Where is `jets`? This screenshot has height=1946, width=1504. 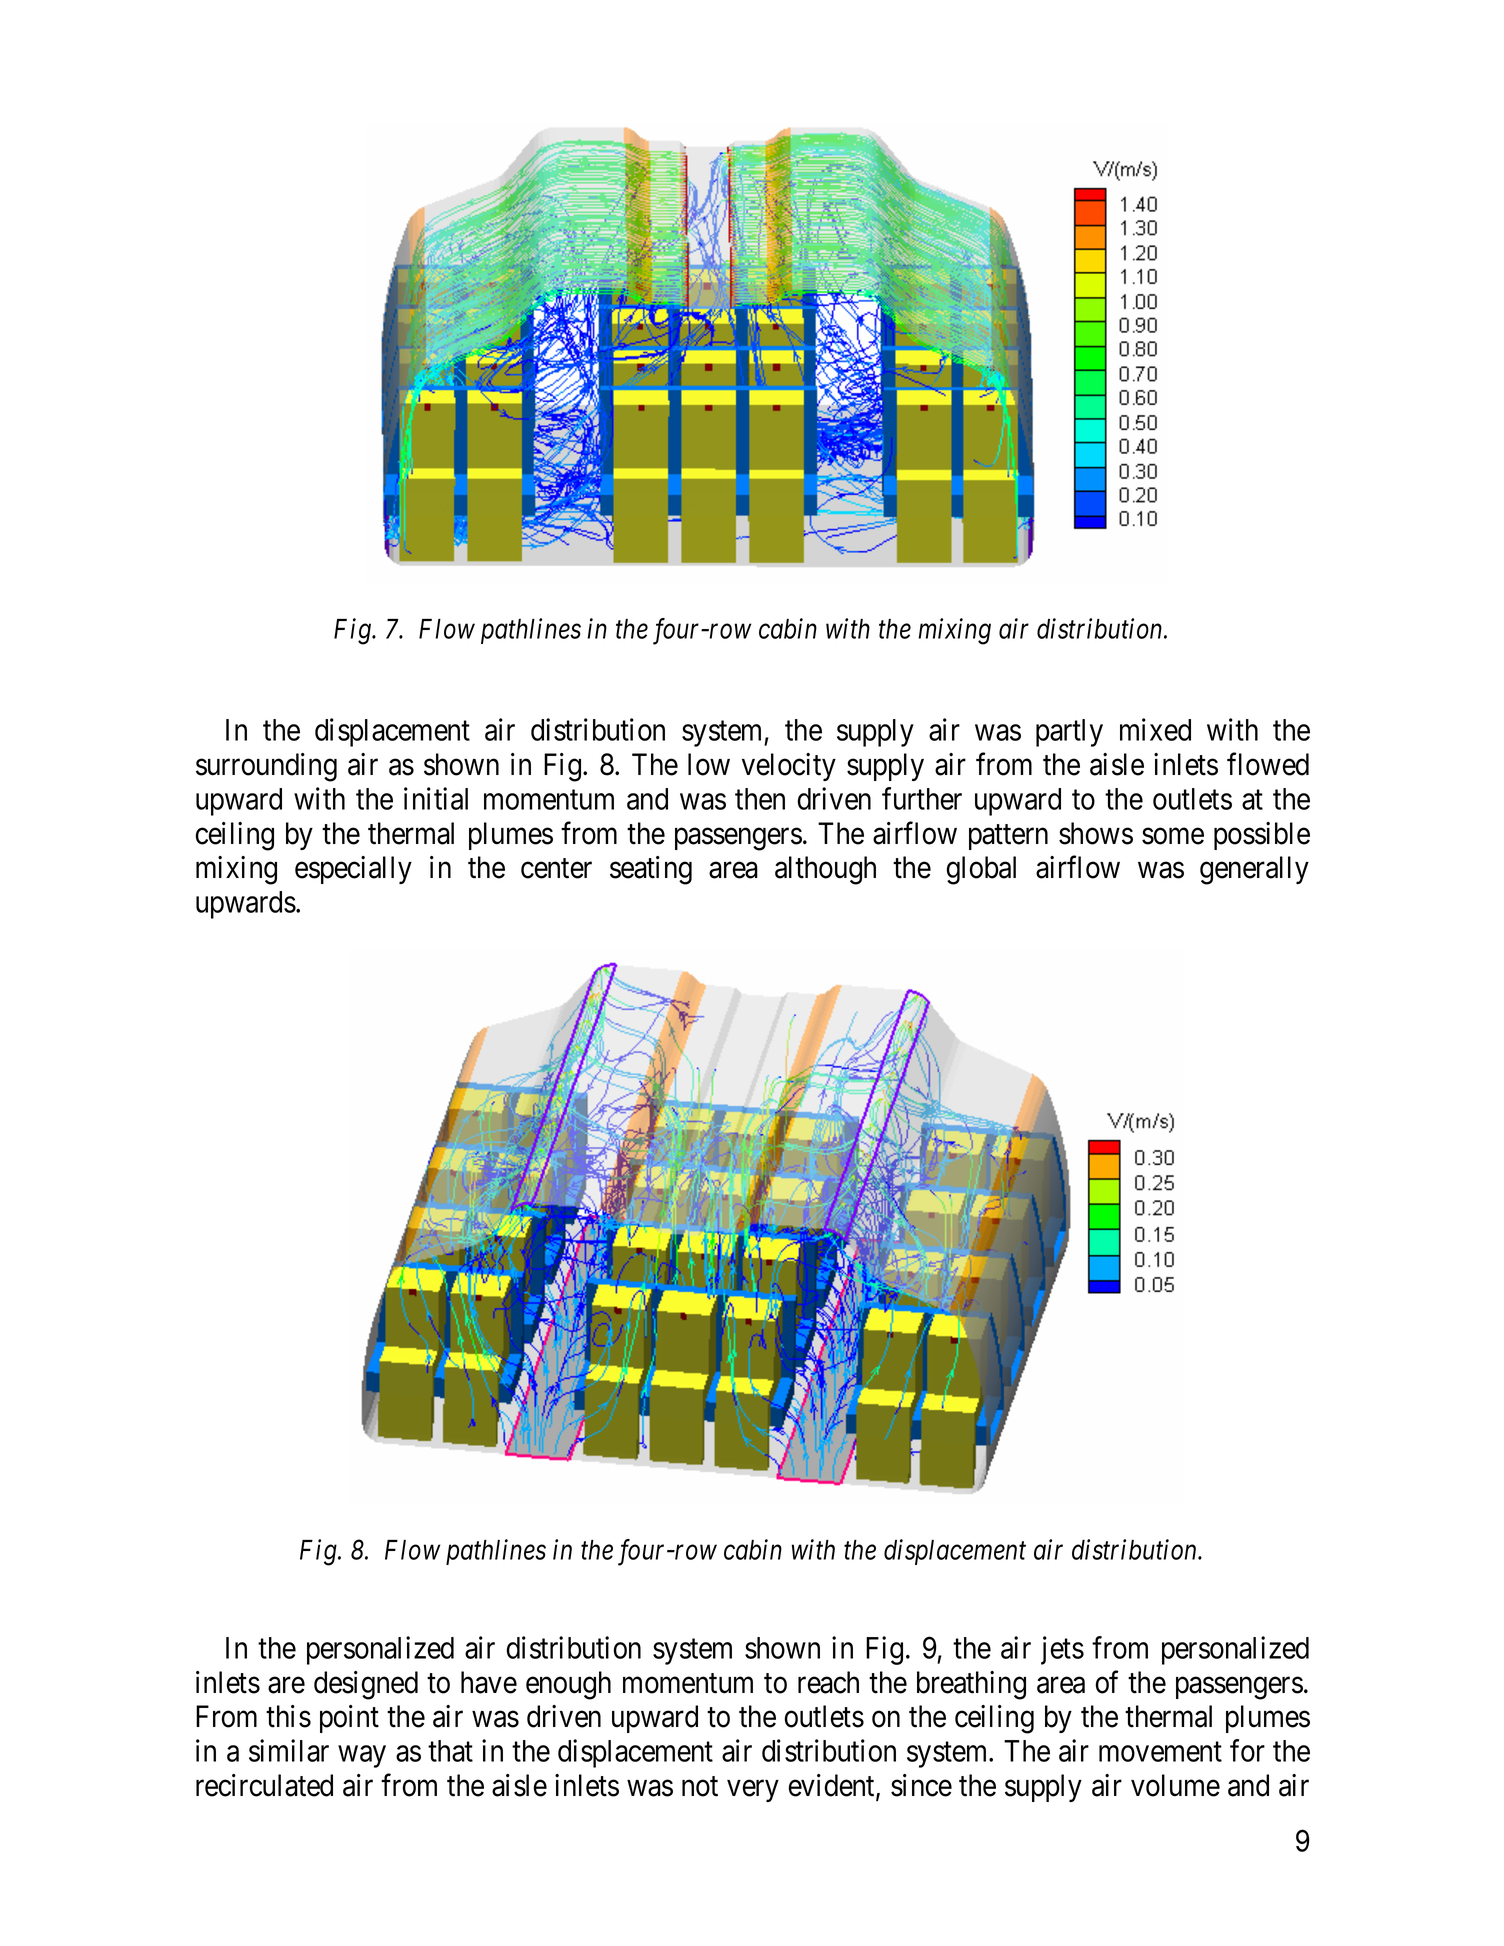
jets is located at coordinates (1062, 1650).
